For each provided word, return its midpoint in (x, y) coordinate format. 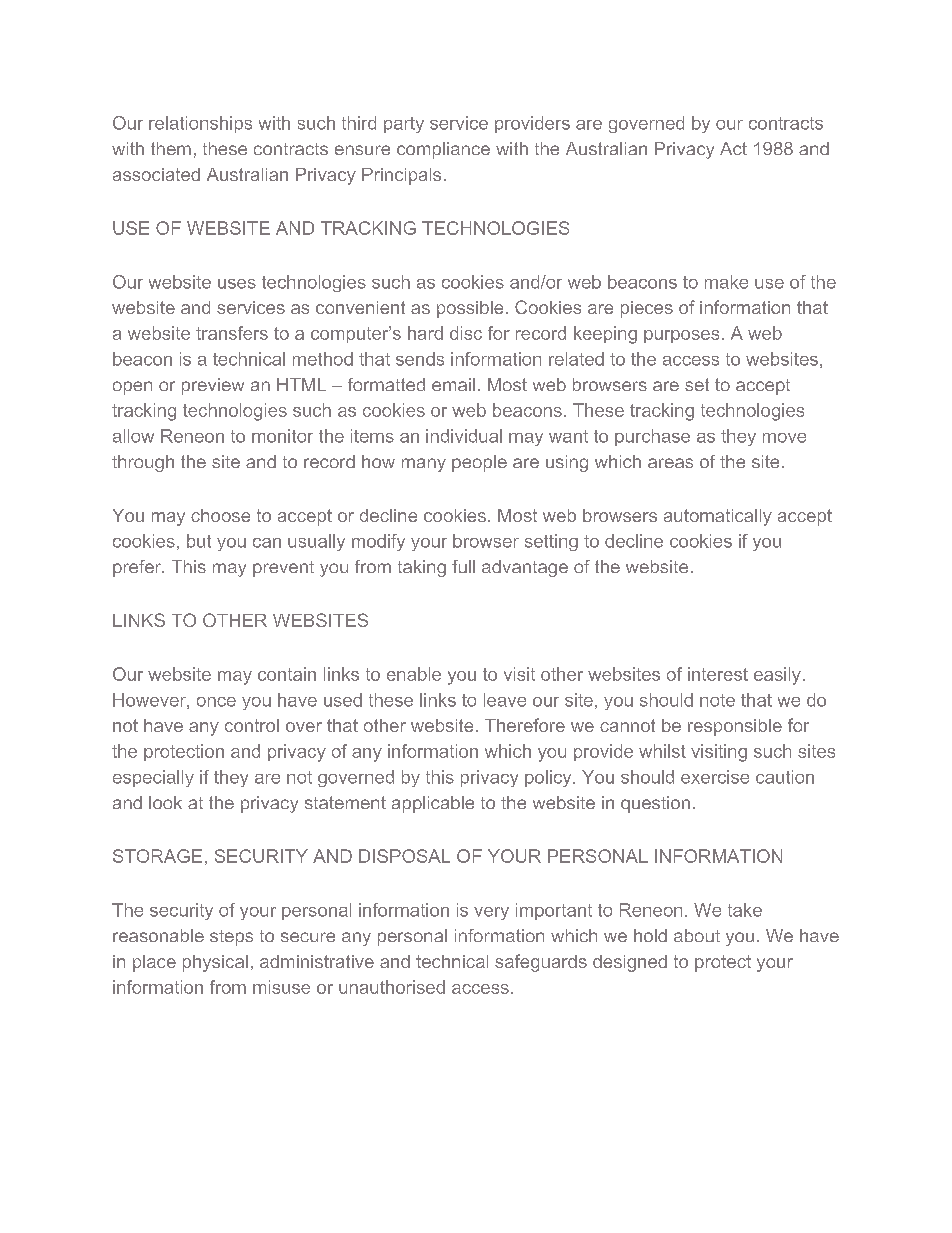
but (199, 541)
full (463, 566)
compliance (443, 150)
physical (215, 963)
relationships (200, 124)
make (726, 282)
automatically (718, 517)
